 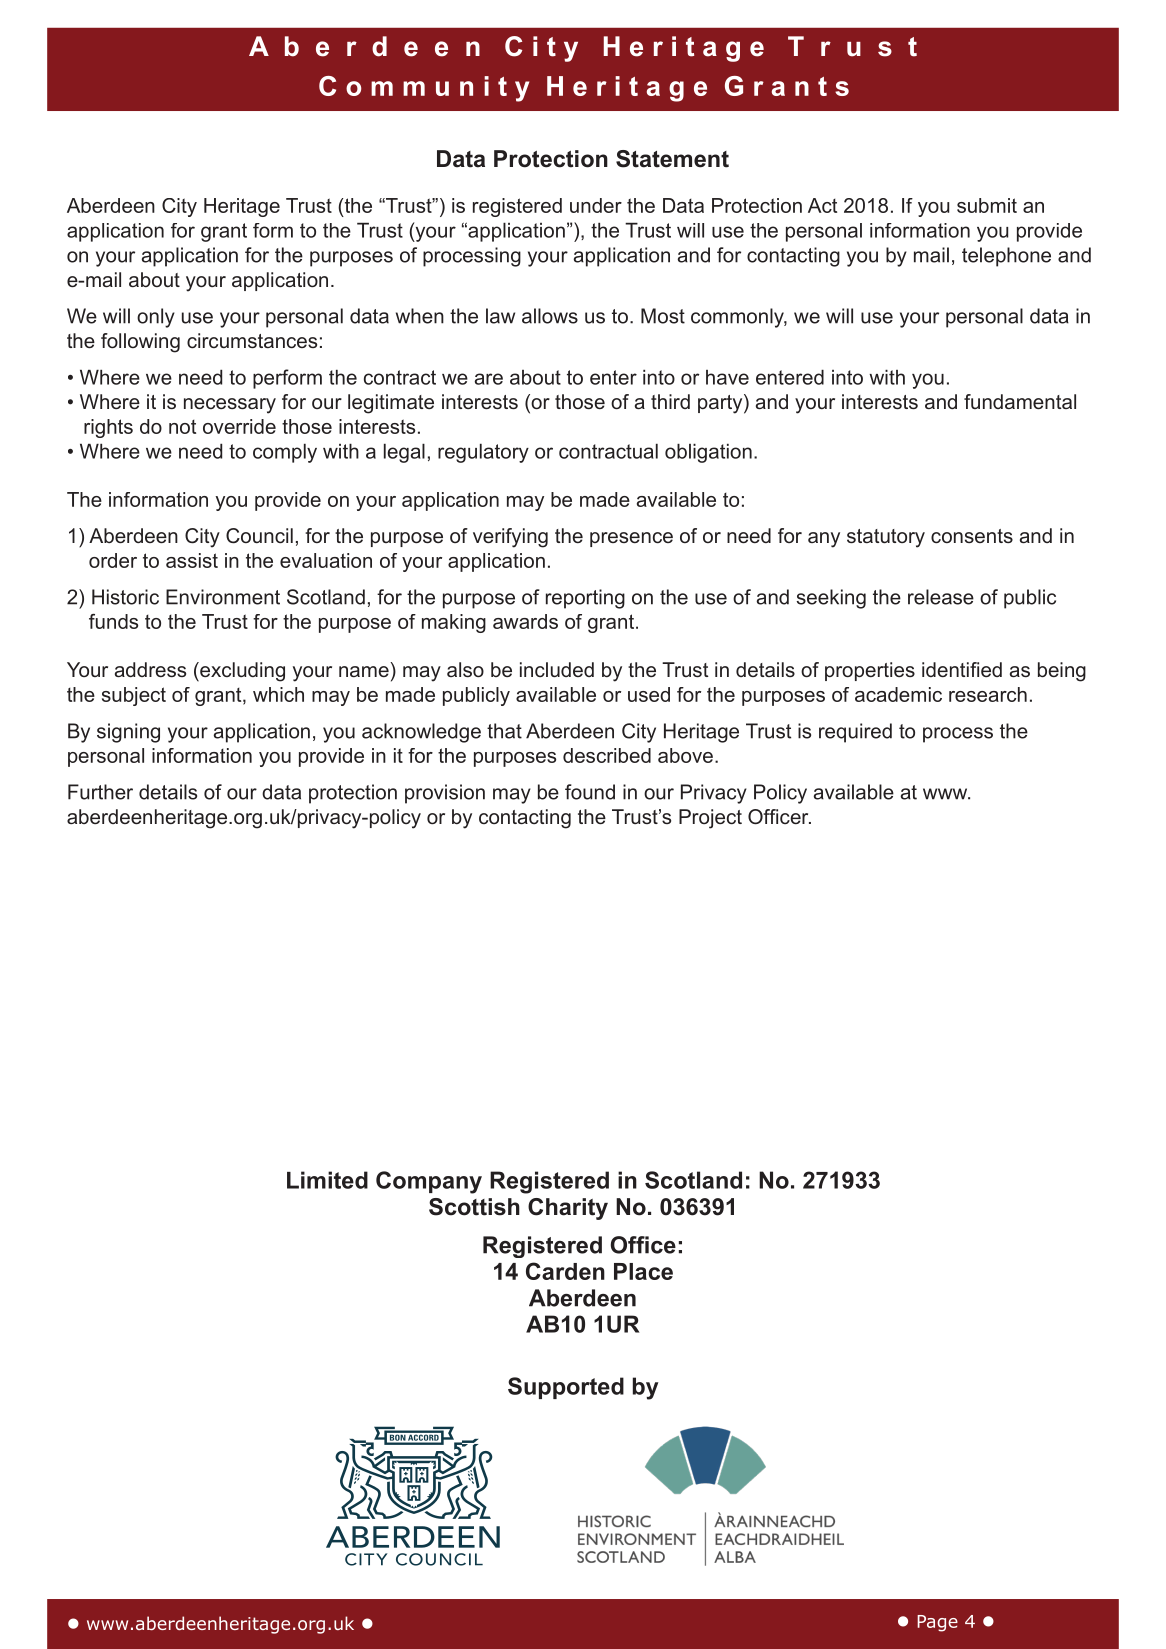 I want to click on circumstances, so click(x=252, y=340).
